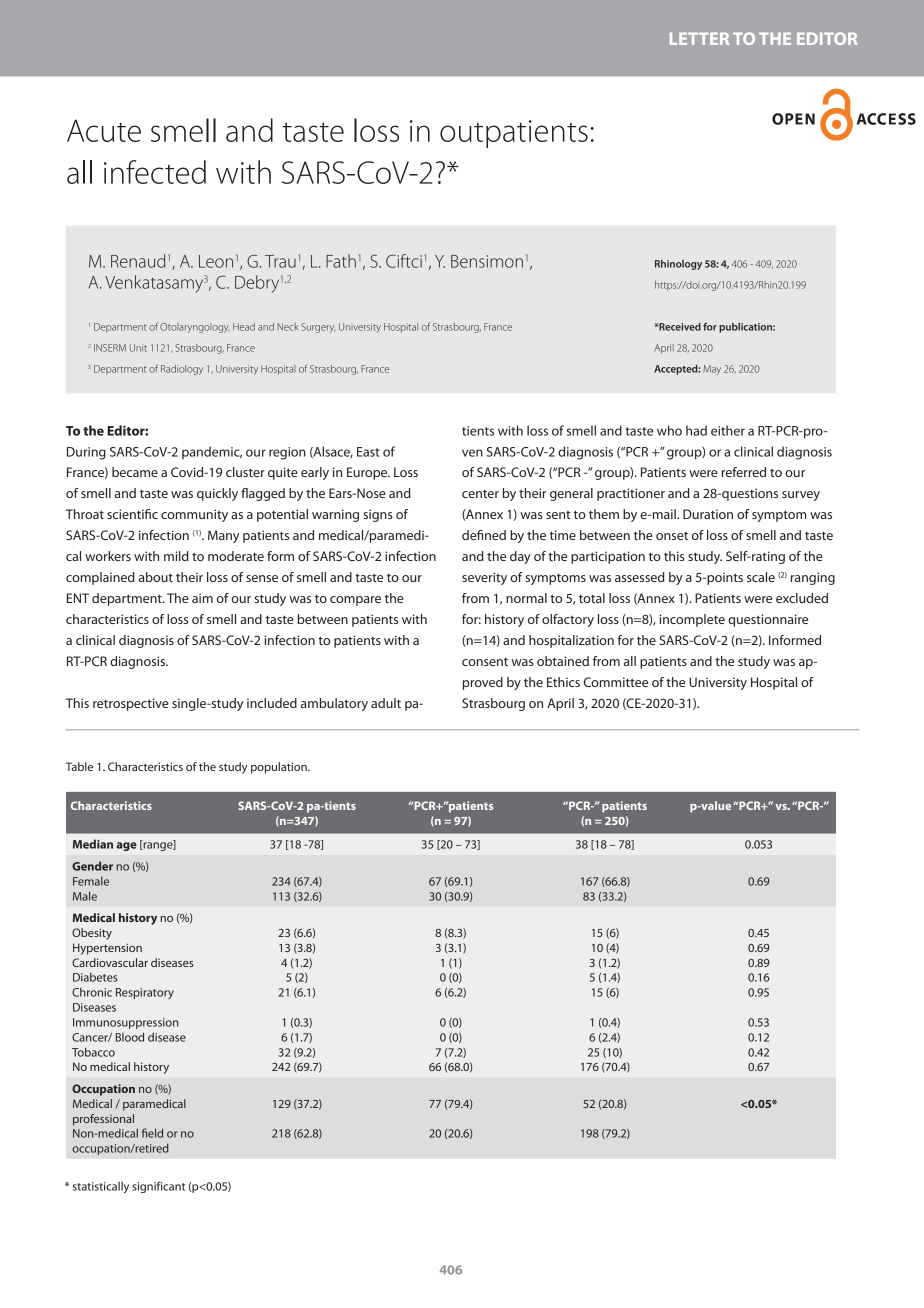  Describe the element at coordinates (202, 598) in the screenshot. I see `aim` at that location.
